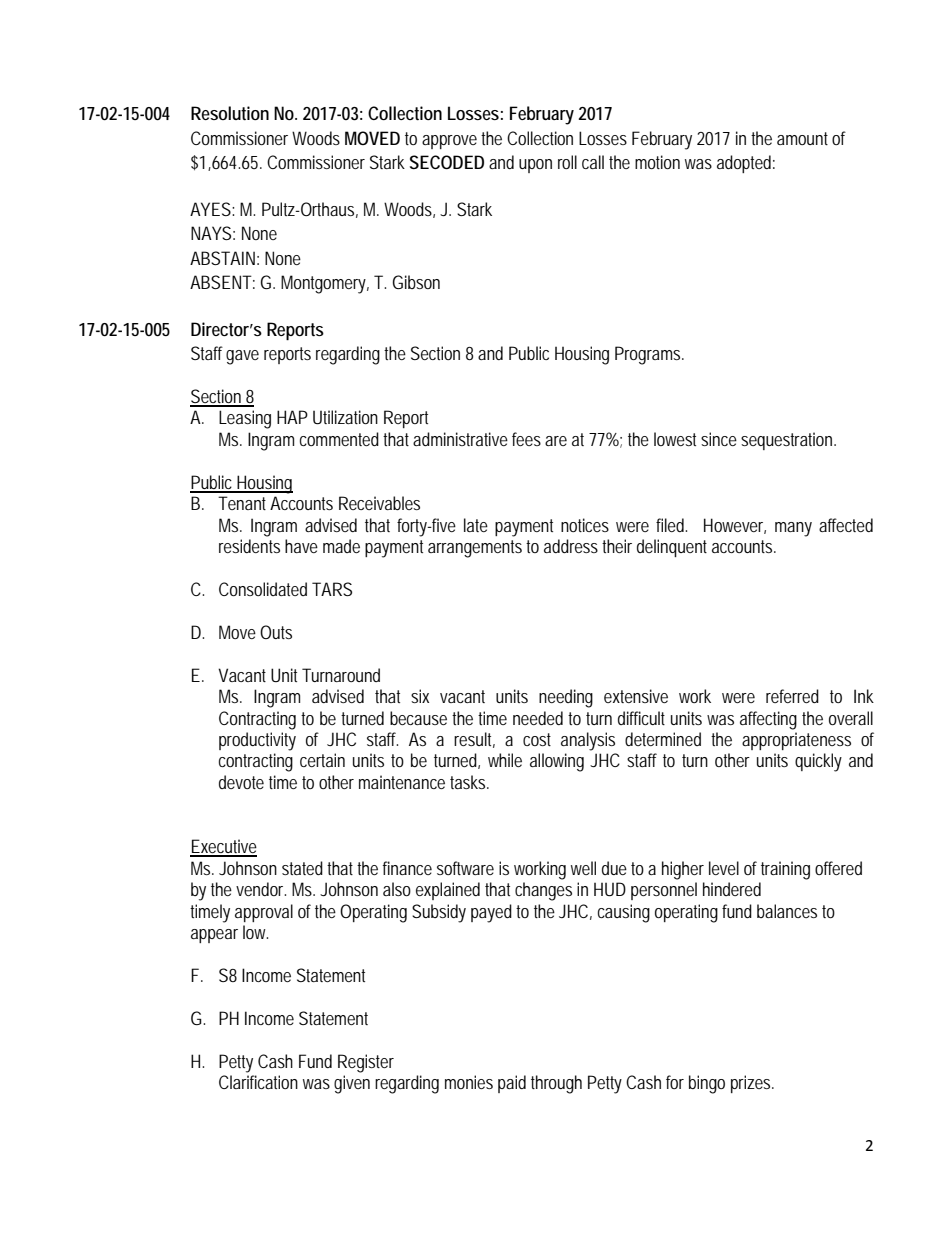 The width and height of the page is (952, 1233). I want to click on address, so click(571, 546).
